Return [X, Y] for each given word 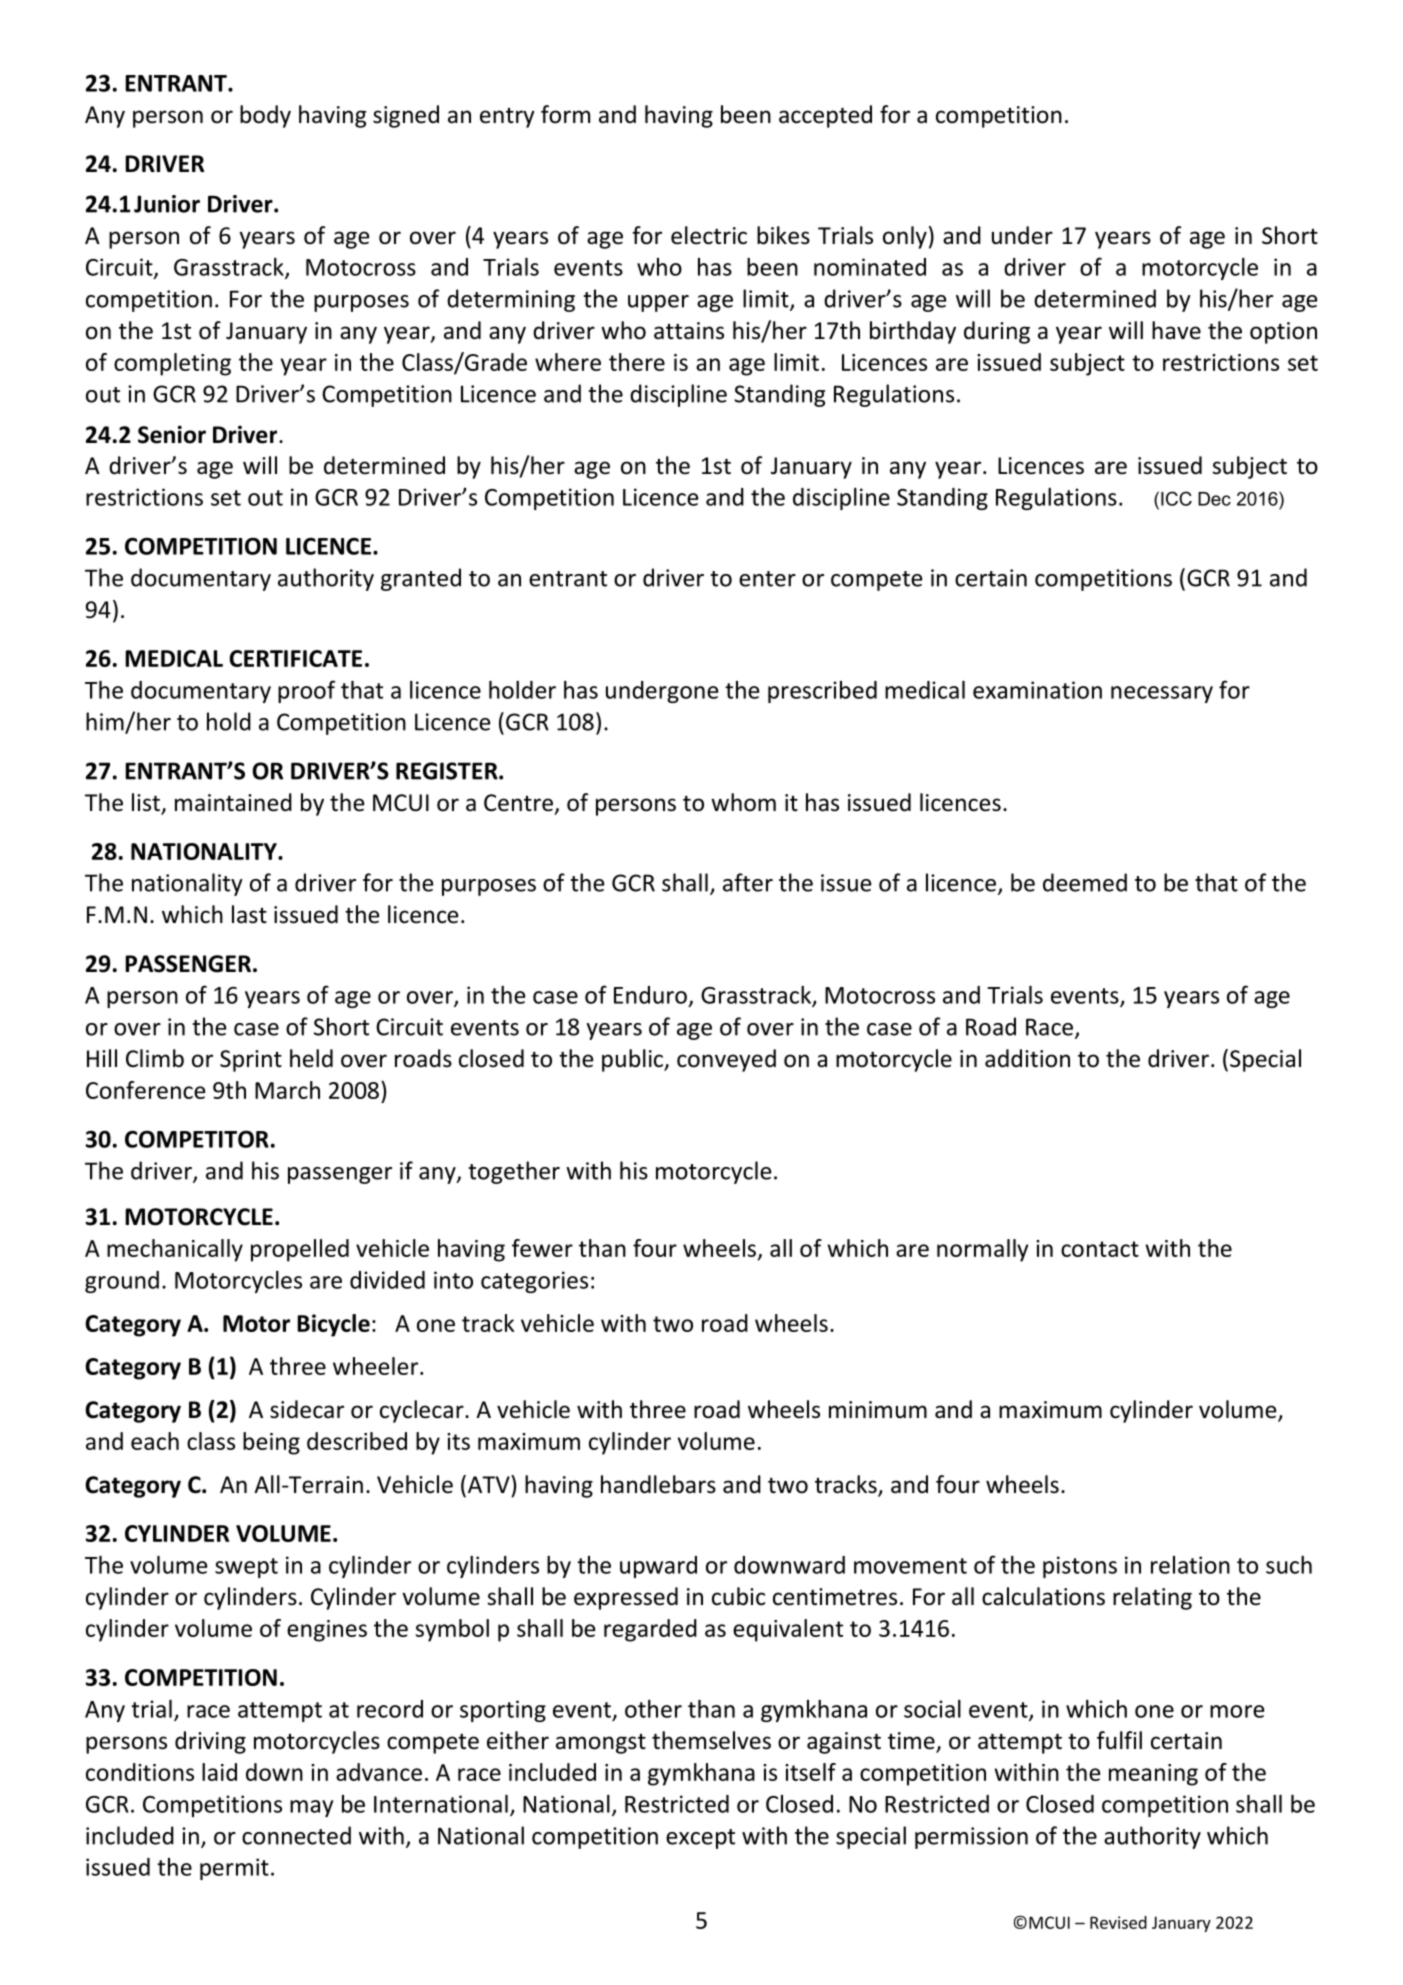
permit [234, 1869]
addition [1027, 1058]
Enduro [650, 995]
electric [709, 235]
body [265, 116]
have [1176, 330]
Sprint [251, 1061]
